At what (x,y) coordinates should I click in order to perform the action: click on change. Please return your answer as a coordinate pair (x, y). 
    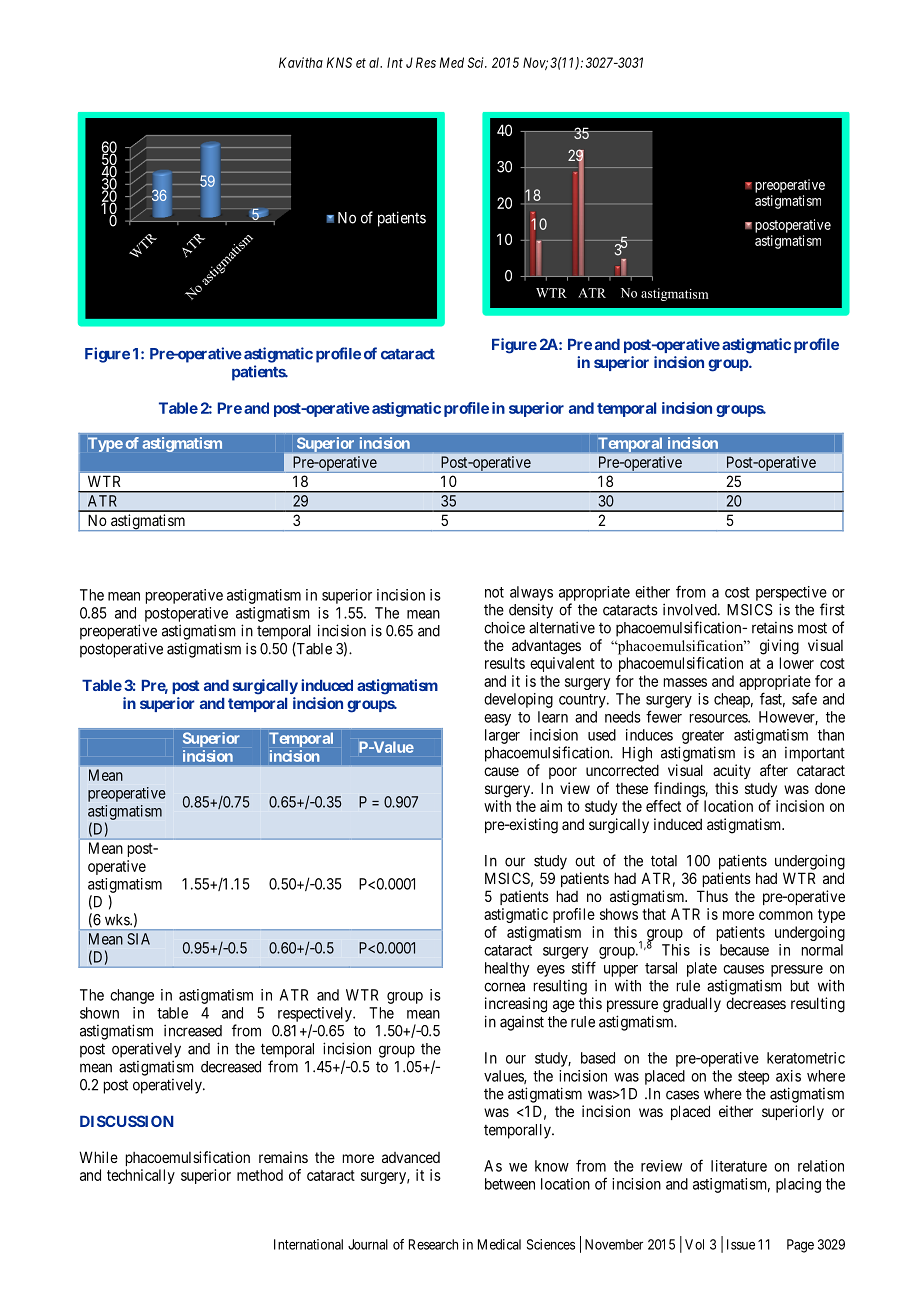
    Looking at the image, I should click on (132, 996).
